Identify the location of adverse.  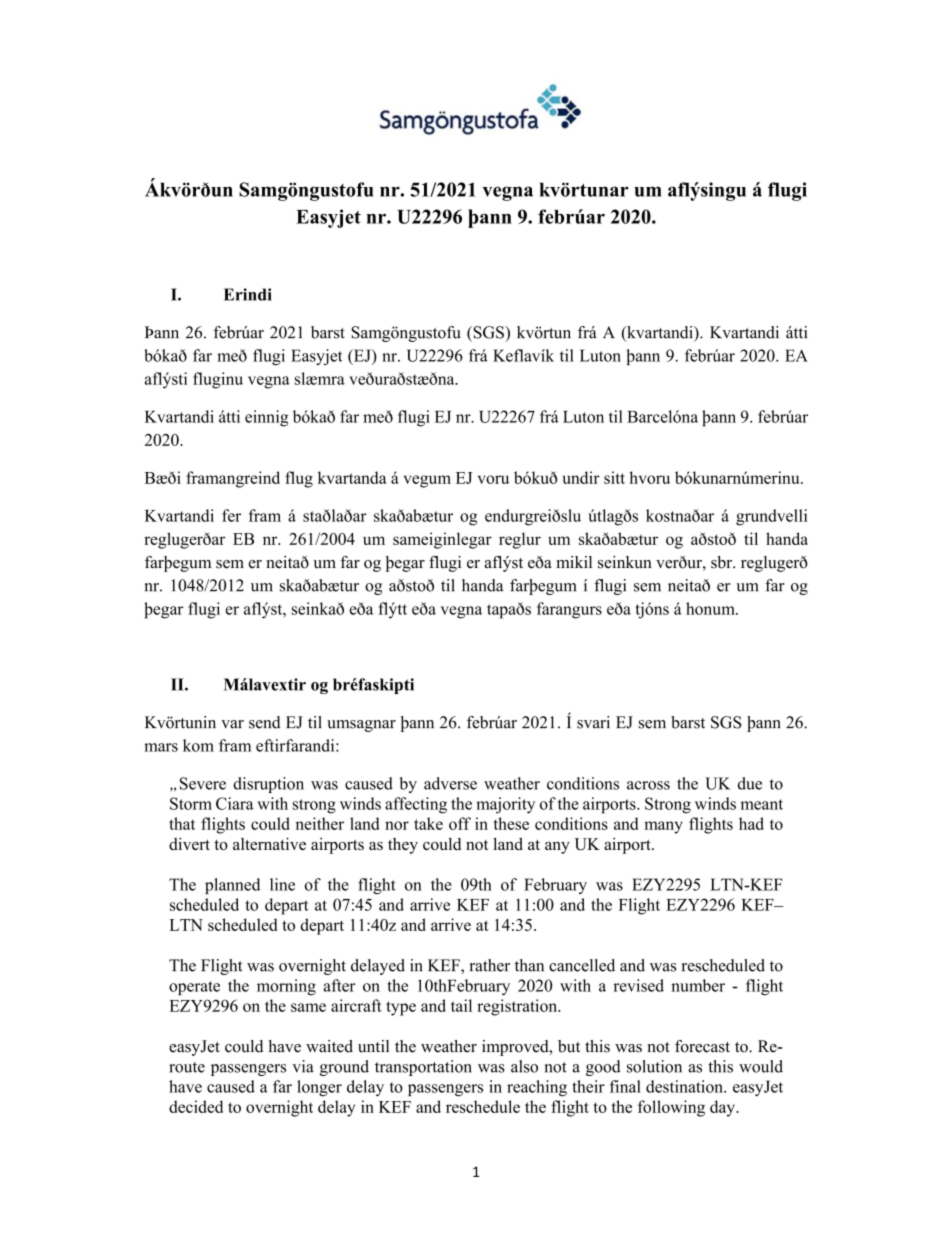
(450, 783).
